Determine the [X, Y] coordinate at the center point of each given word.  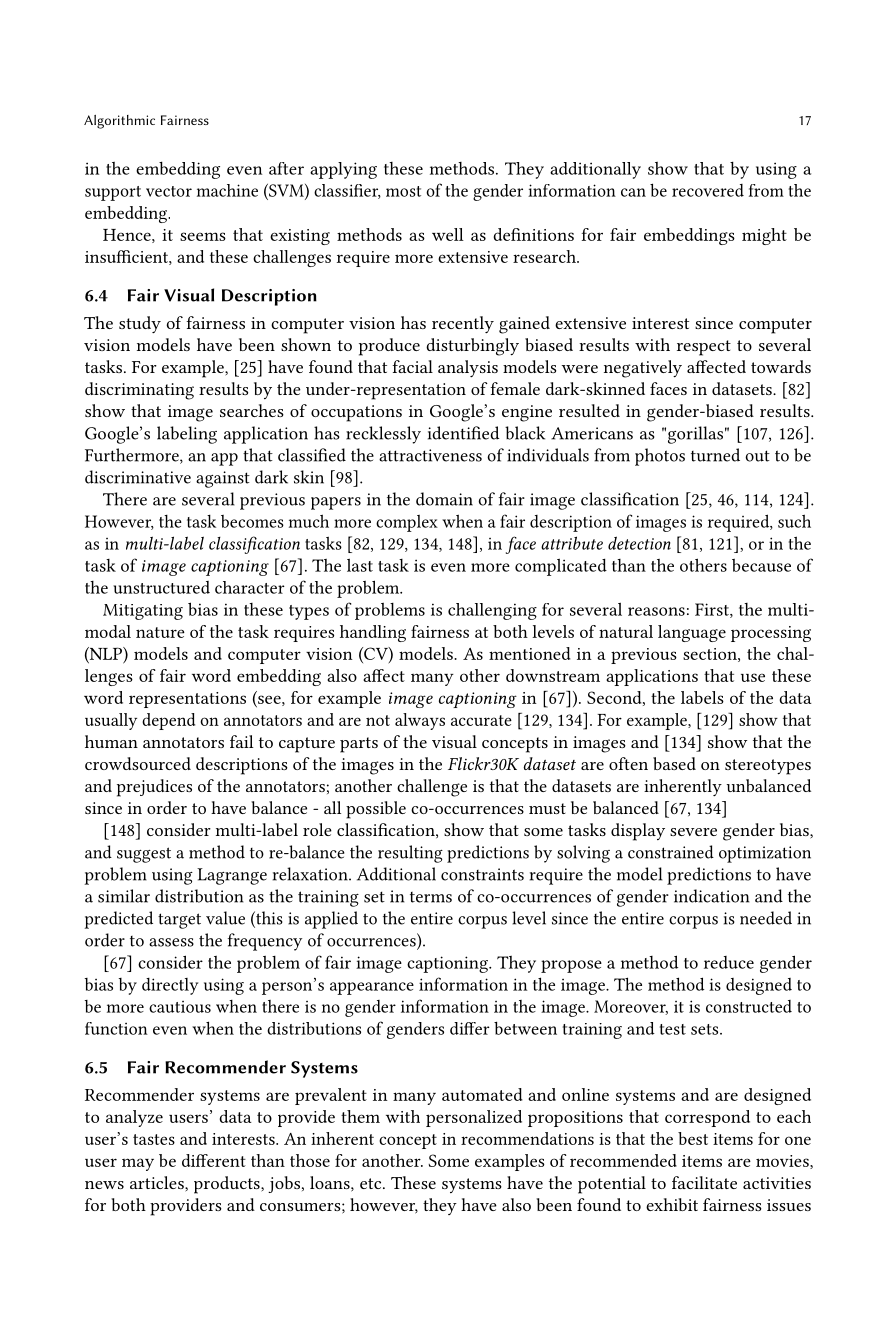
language [692, 633]
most [403, 191]
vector [169, 191]
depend [168, 721]
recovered [708, 190]
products [228, 1185]
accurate [481, 720]
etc [372, 1183]
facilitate [704, 1182]
